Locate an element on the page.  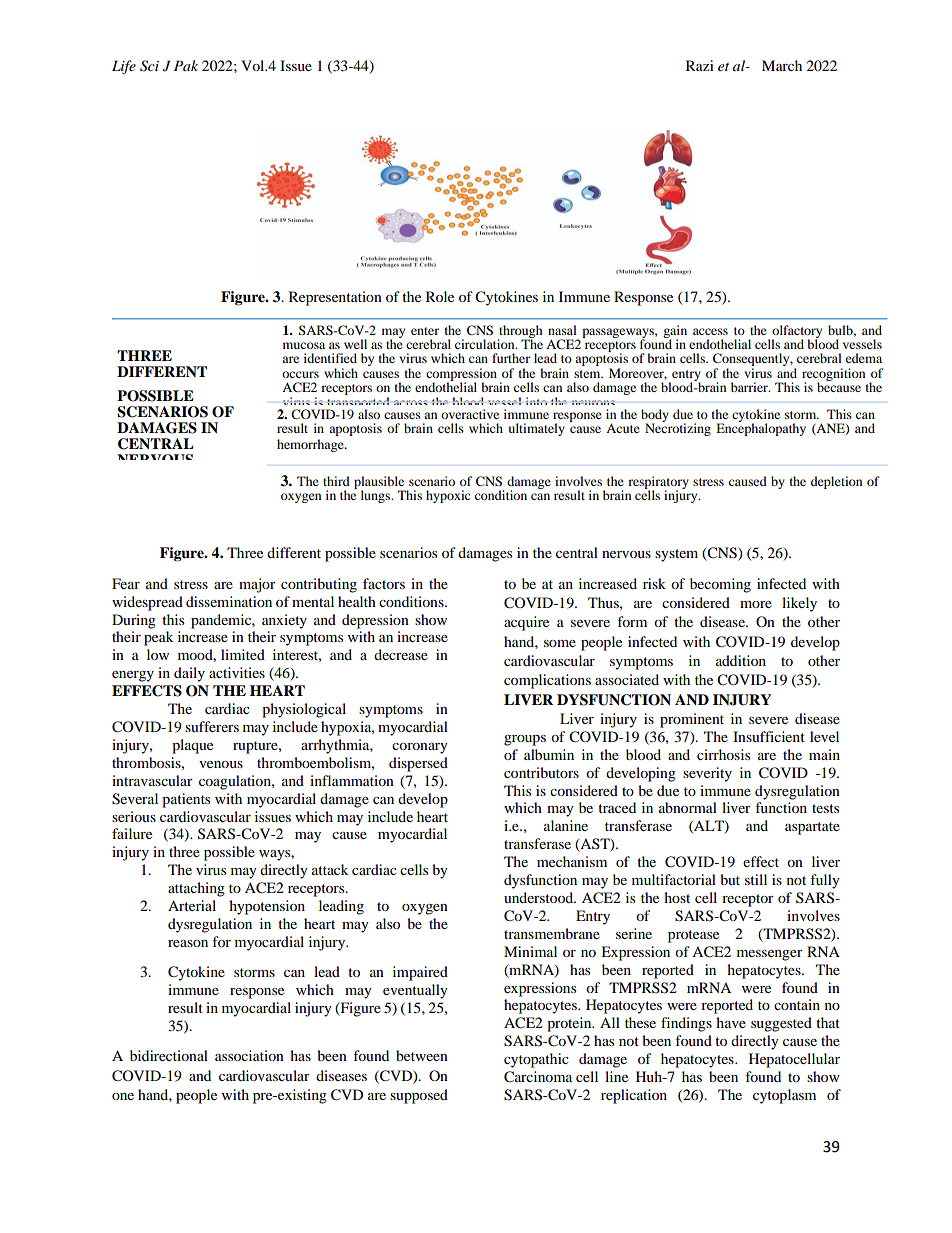
tests is located at coordinates (825, 808).
